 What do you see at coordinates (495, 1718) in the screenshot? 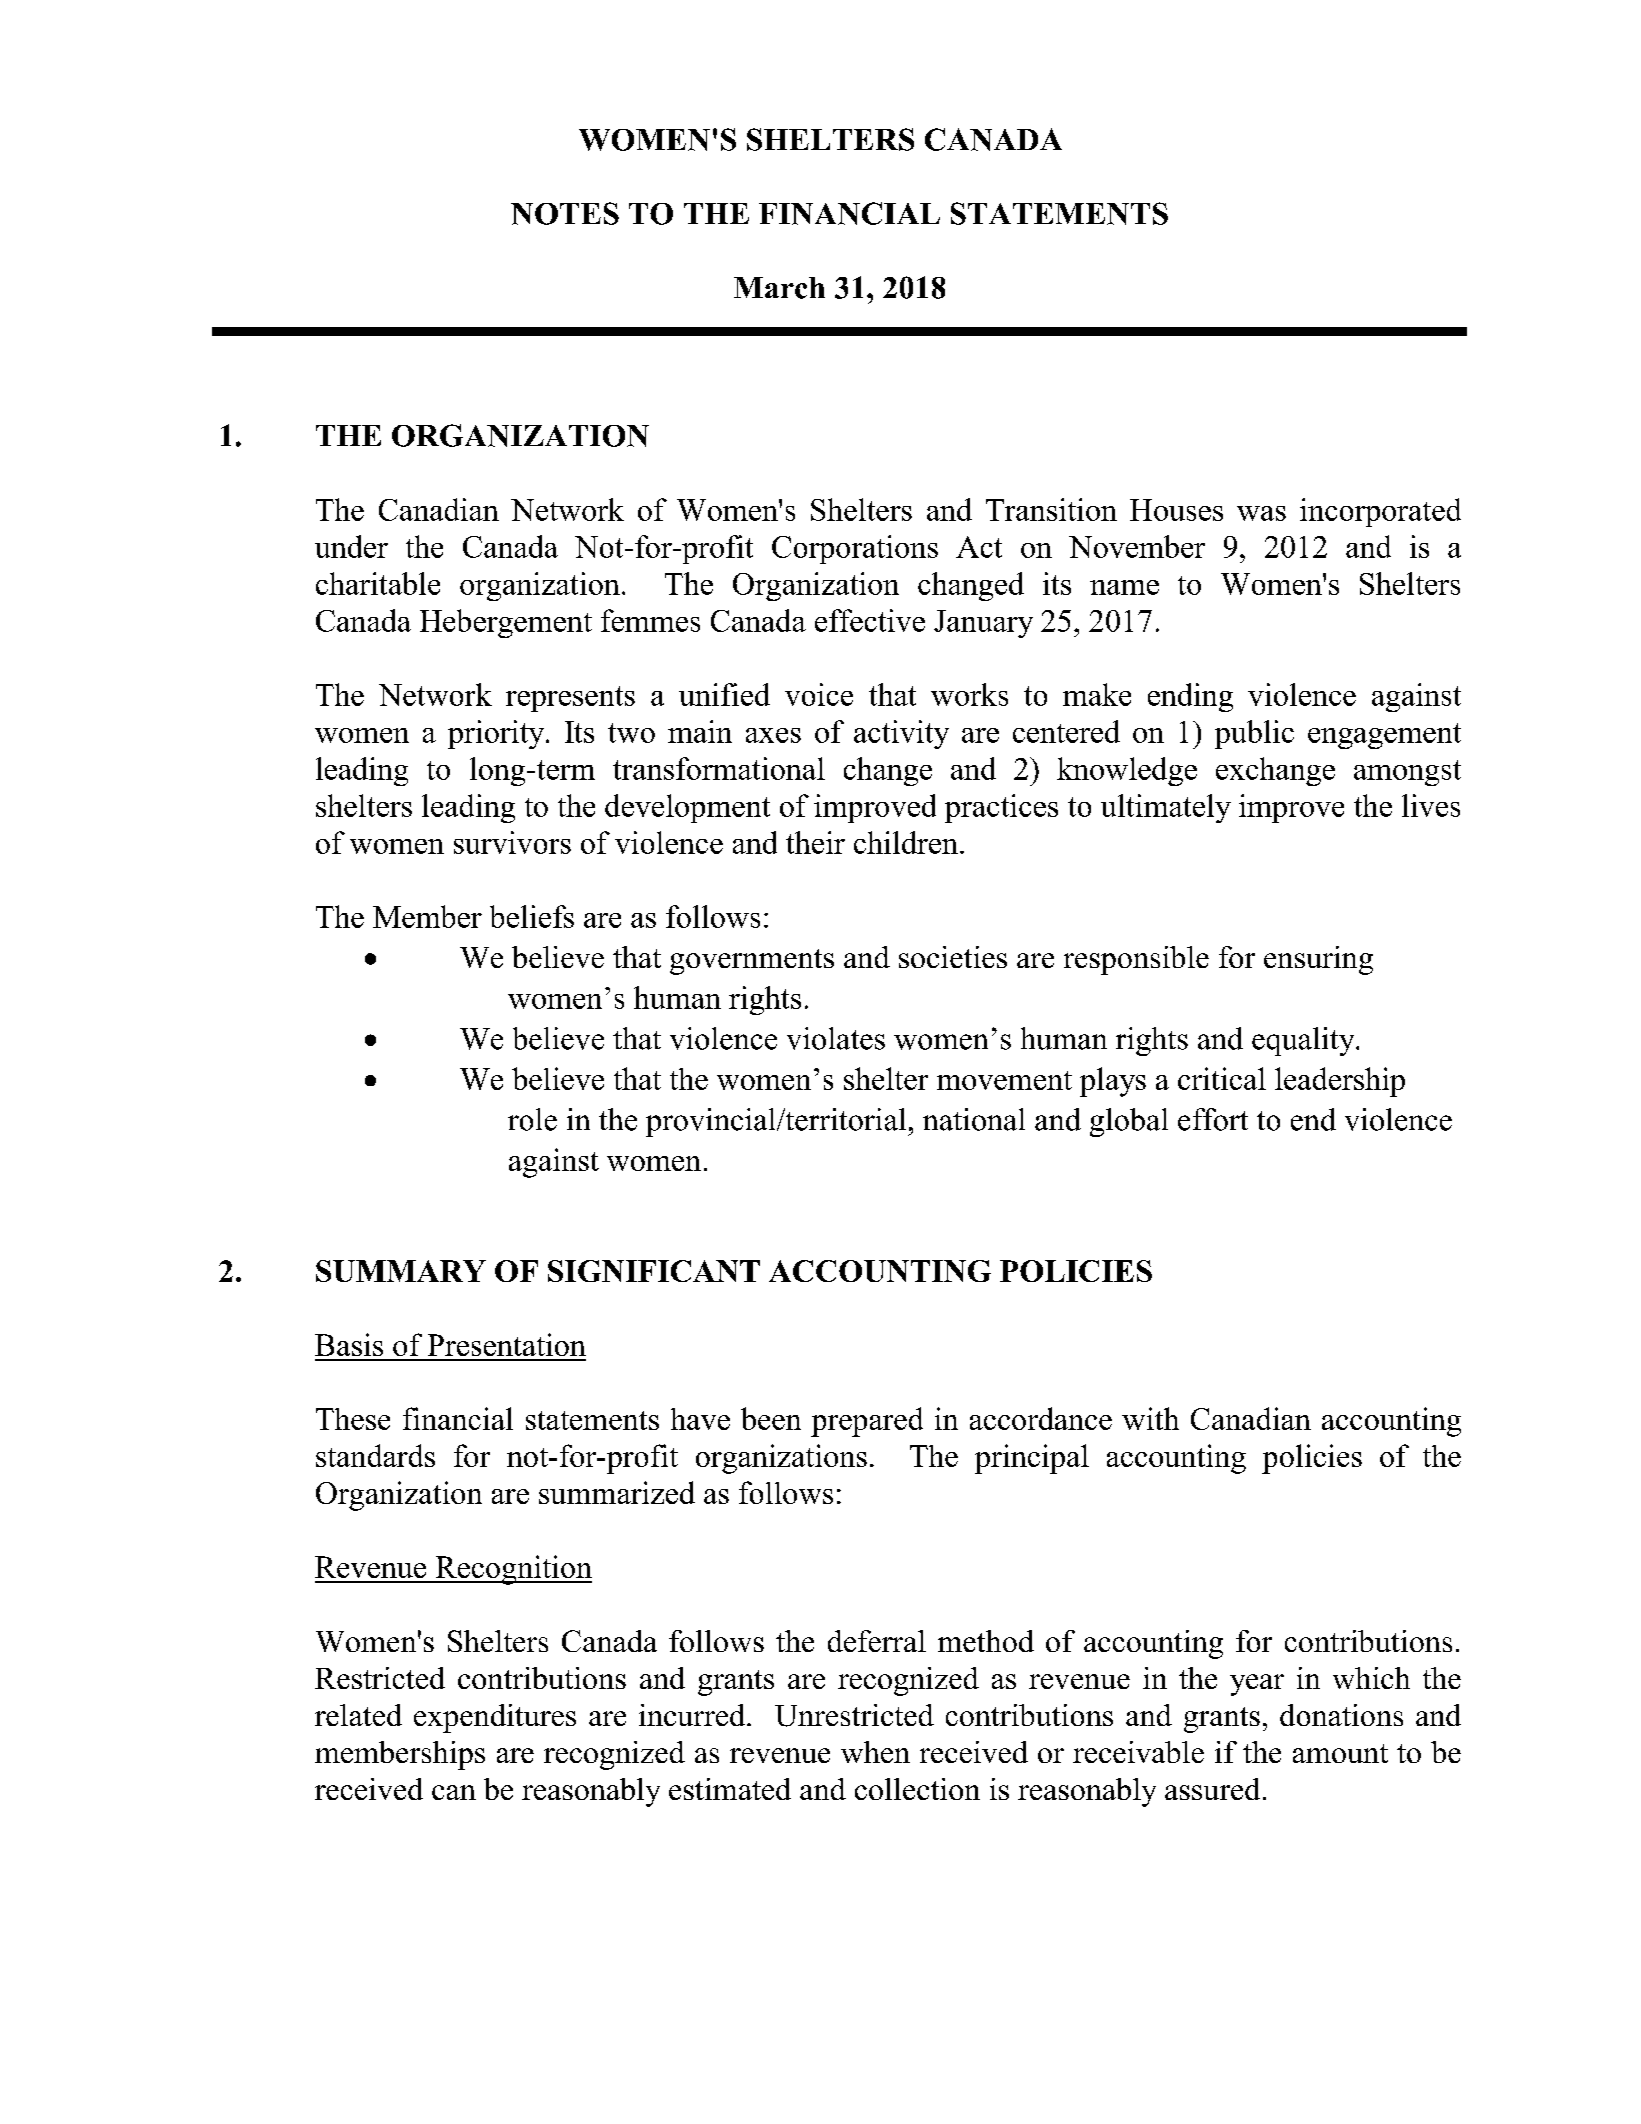
I see `expenditures` at bounding box center [495, 1718].
